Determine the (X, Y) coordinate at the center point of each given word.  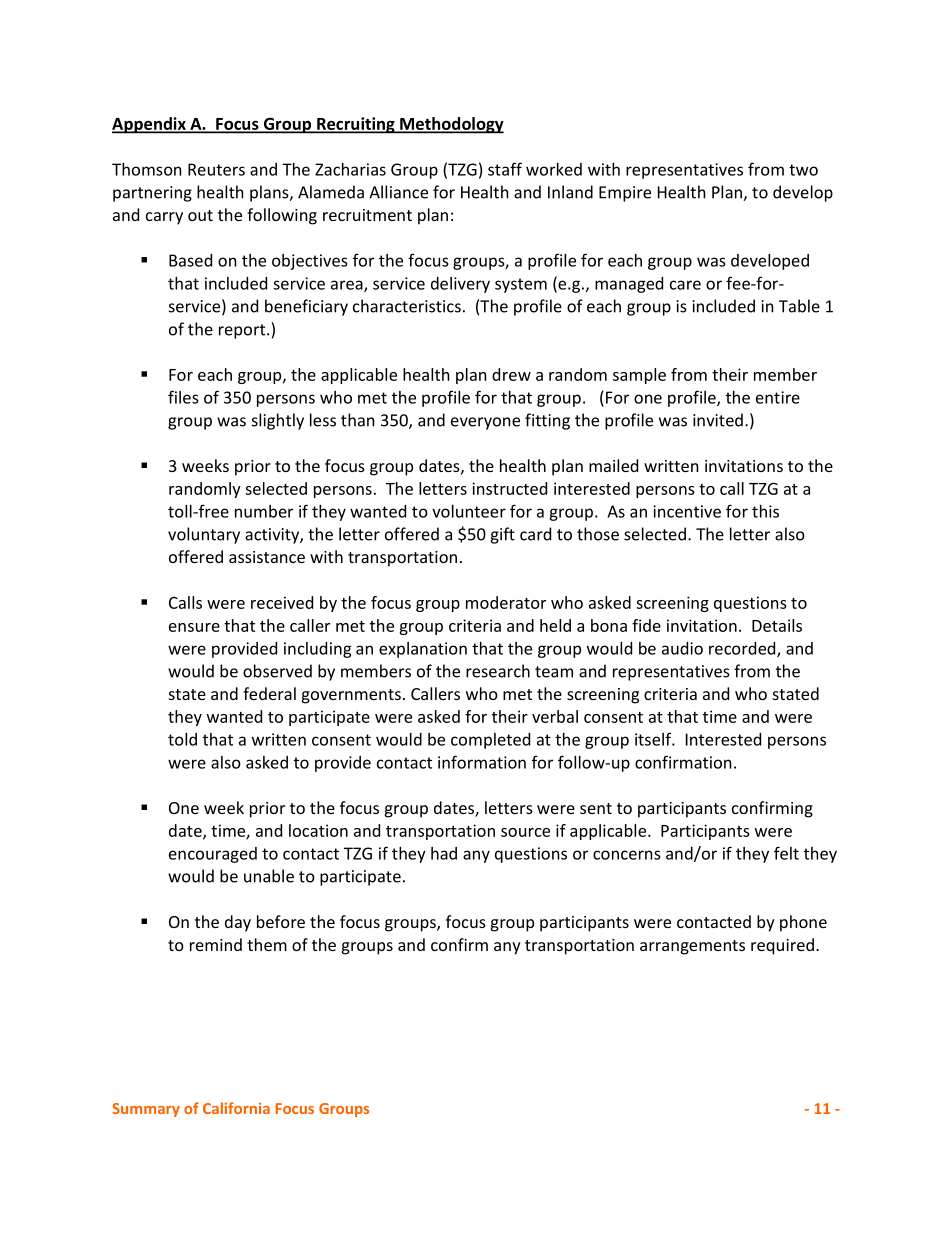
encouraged (213, 855)
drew (511, 374)
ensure (194, 627)
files (183, 397)
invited (718, 420)
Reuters (216, 169)
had (444, 853)
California (236, 1108)
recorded (743, 649)
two (803, 170)
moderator (506, 602)
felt (786, 853)
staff (505, 169)
